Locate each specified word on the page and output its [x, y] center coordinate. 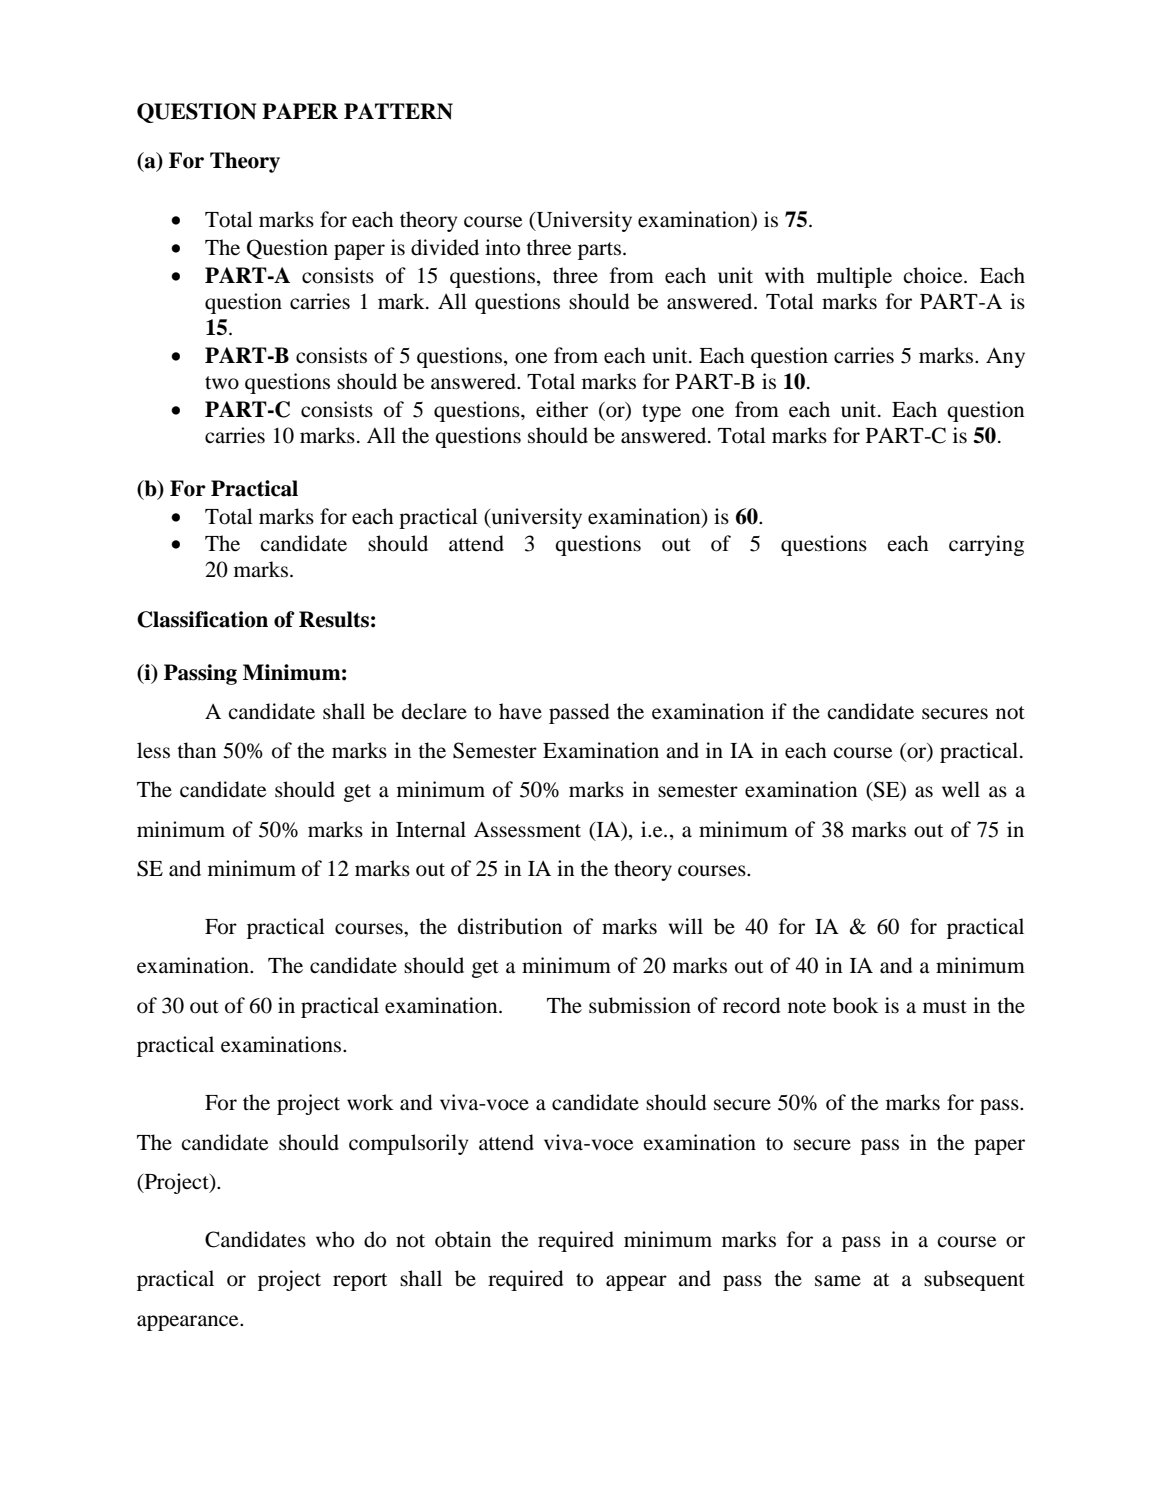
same [838, 1281]
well [961, 789]
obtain [463, 1239]
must [945, 1007]
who [335, 1239]
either [562, 409]
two [222, 383]
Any [1005, 358]
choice [934, 275]
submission [640, 1005]
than [196, 750]
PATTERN [398, 111]
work [370, 1102]
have [520, 711]
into [502, 247]
